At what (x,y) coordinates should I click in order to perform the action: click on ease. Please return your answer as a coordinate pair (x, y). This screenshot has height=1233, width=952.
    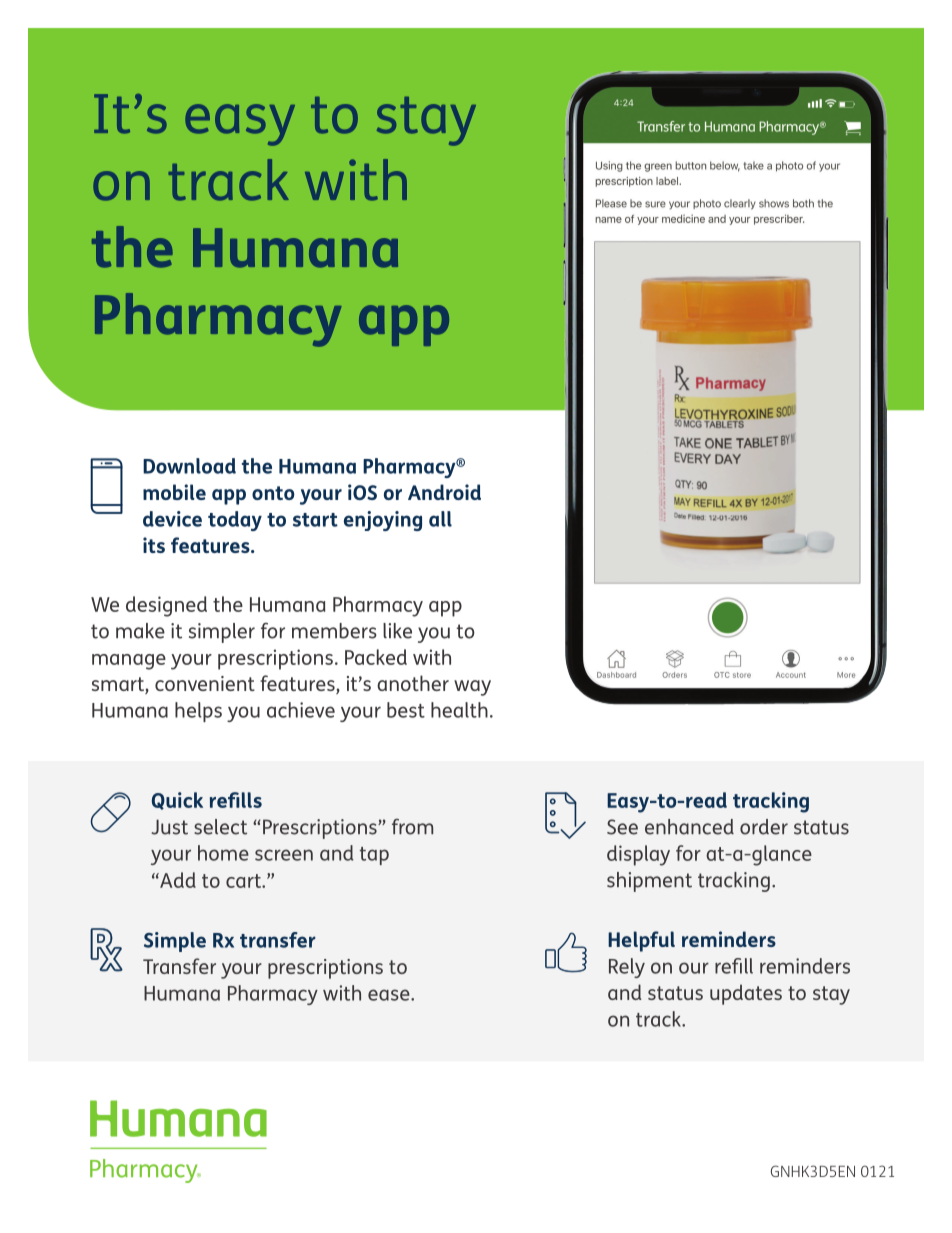
    Looking at the image, I should click on (390, 995).
